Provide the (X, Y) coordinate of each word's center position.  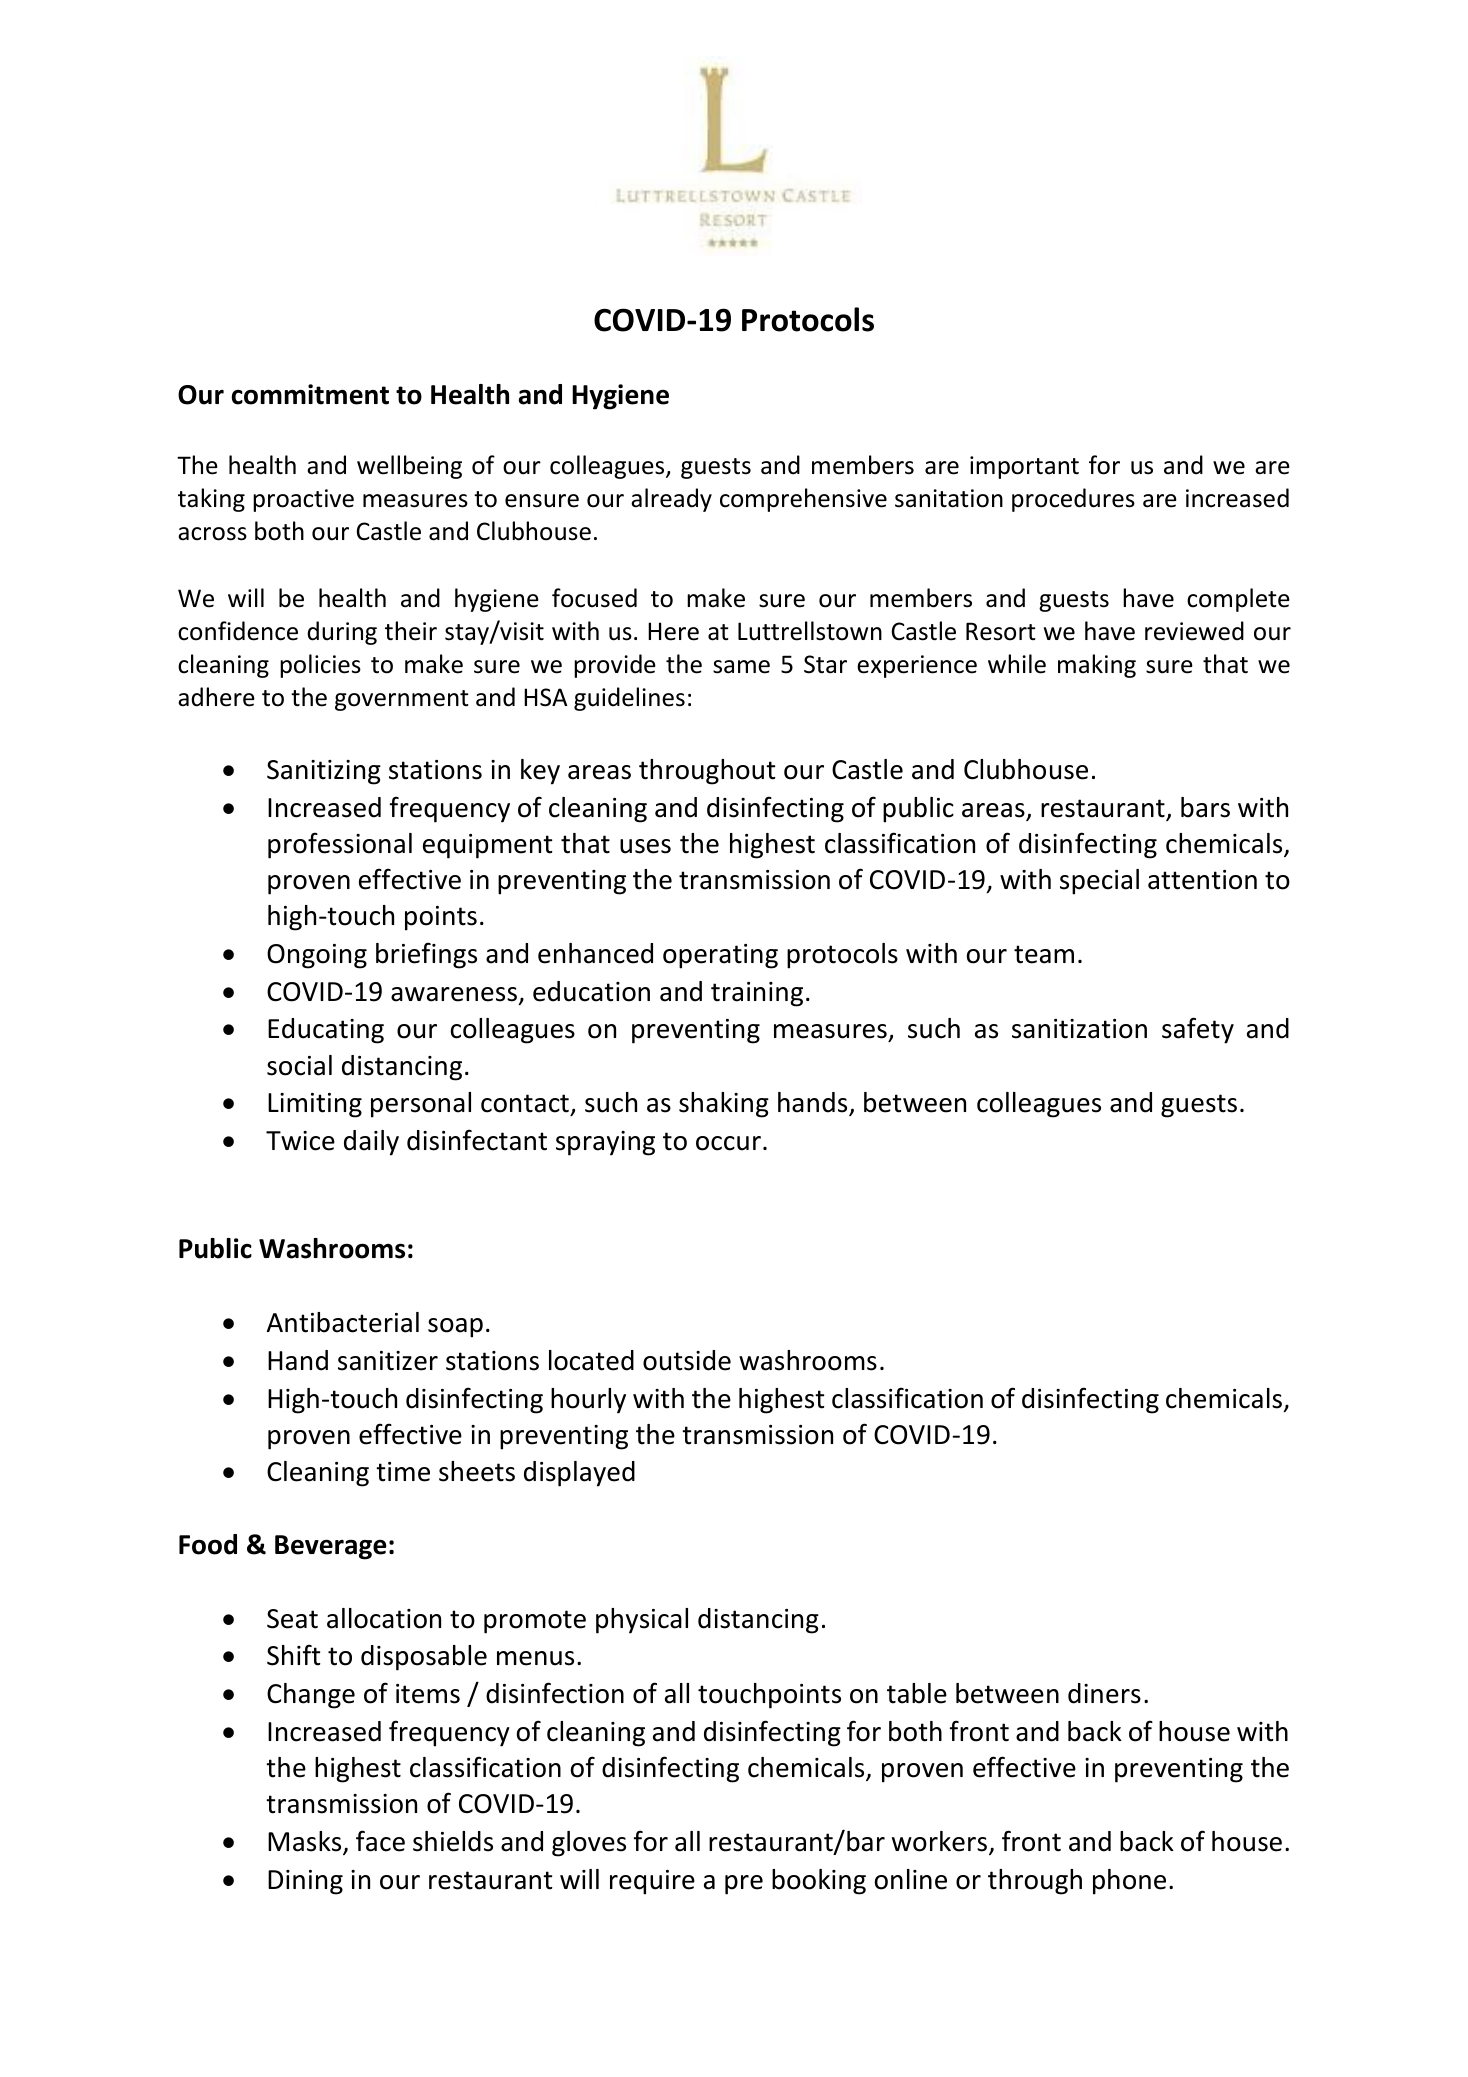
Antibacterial (343, 1322)
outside (687, 1360)
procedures (1073, 500)
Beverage (331, 1547)
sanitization (1079, 1029)
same (741, 667)
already (671, 500)
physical (642, 1621)
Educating (326, 1031)
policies (320, 666)
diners (1104, 1693)
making (1097, 666)
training (757, 994)
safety (1198, 1030)
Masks (306, 1842)
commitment (310, 394)
